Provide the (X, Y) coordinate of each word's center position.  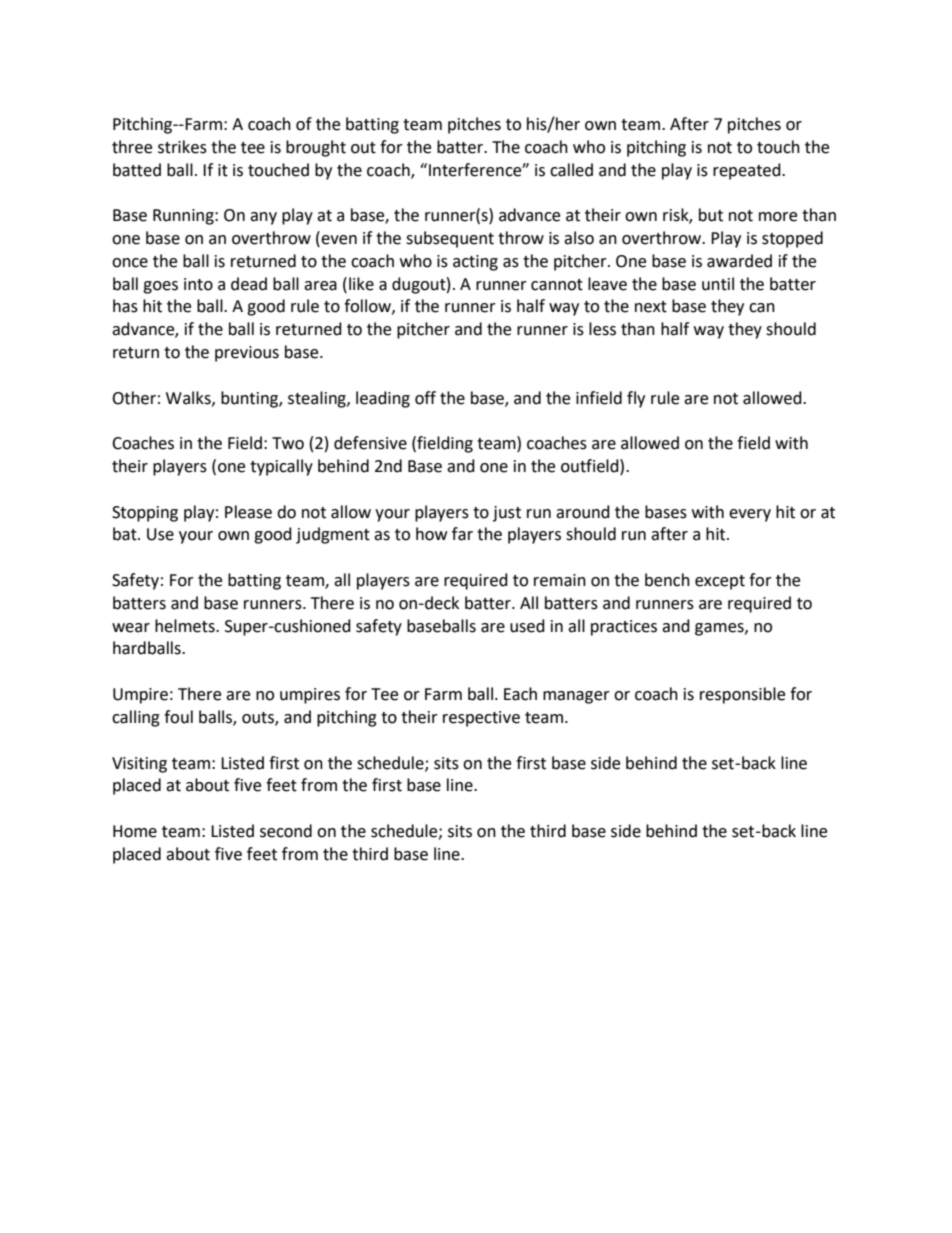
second (286, 831)
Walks (189, 398)
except (720, 582)
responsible (742, 695)
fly (636, 399)
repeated (748, 171)
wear (131, 628)
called (571, 170)
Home (135, 831)
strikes (182, 147)
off (425, 398)
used (527, 626)
